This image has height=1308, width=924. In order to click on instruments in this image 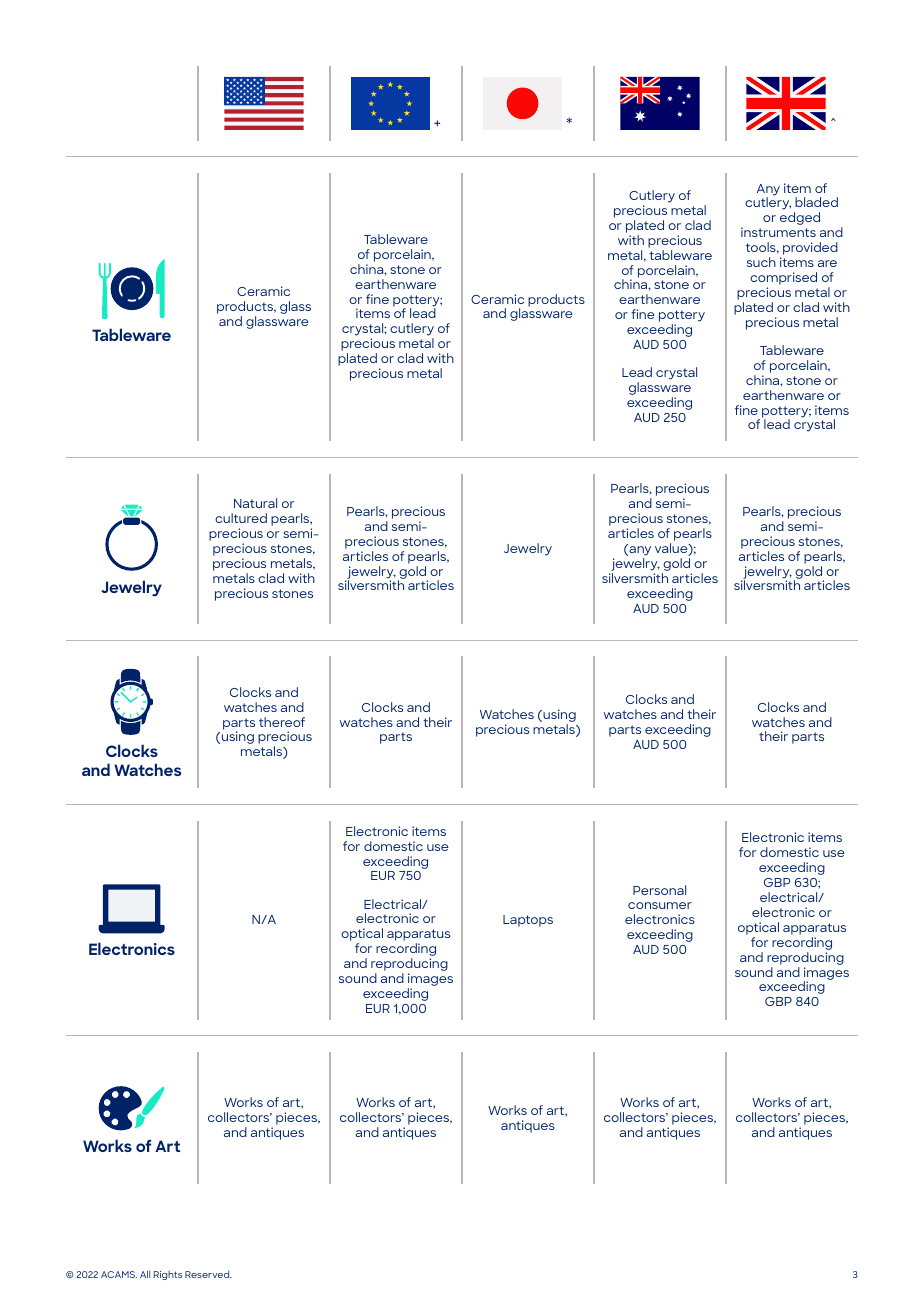, I will do `click(778, 232)`.
